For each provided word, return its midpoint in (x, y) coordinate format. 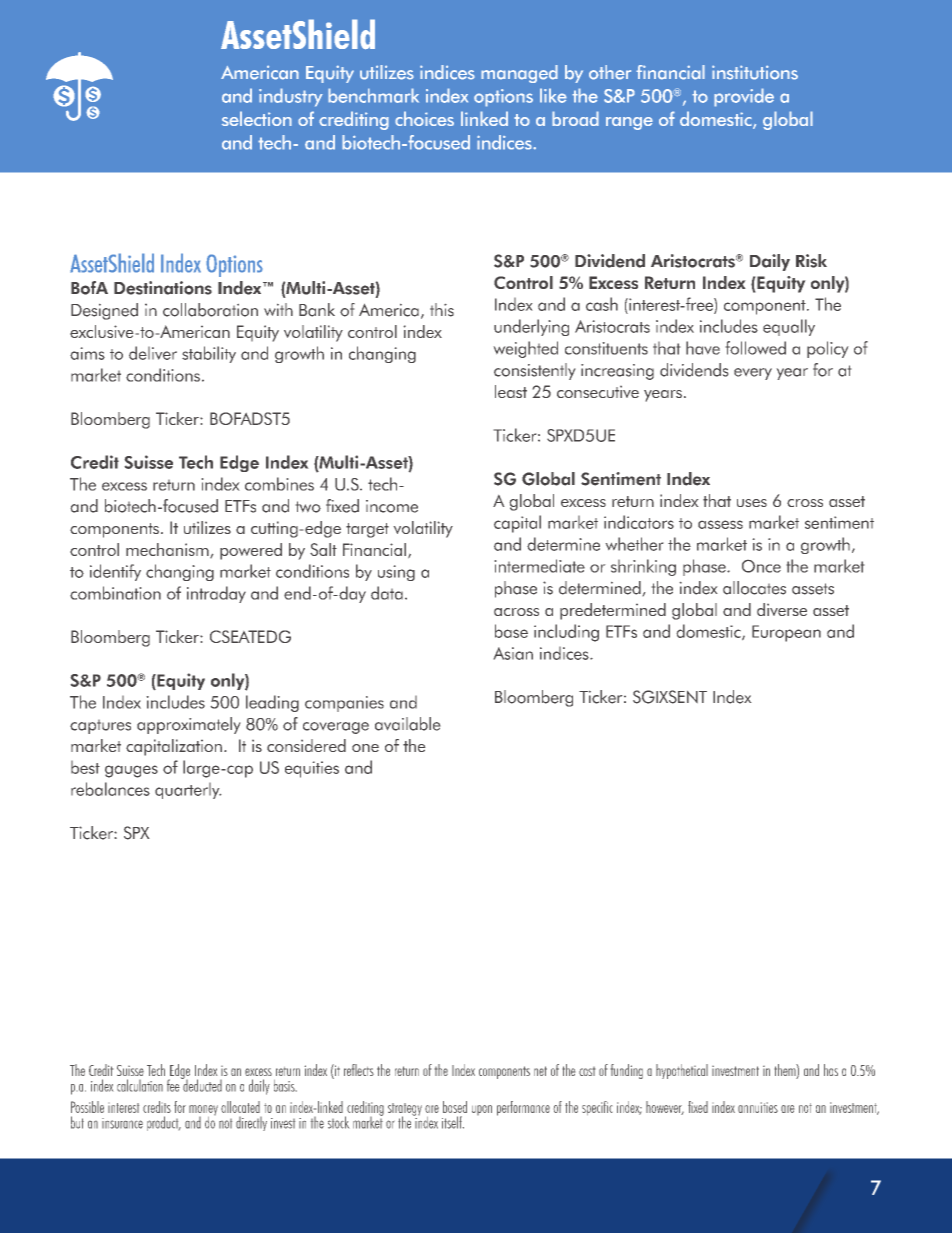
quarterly (188, 791)
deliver (153, 353)
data (387, 593)
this (442, 310)
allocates (754, 588)
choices (424, 118)
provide (744, 97)
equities (312, 769)
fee (174, 1084)
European (786, 633)
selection (257, 118)
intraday (216, 594)
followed (756, 348)
